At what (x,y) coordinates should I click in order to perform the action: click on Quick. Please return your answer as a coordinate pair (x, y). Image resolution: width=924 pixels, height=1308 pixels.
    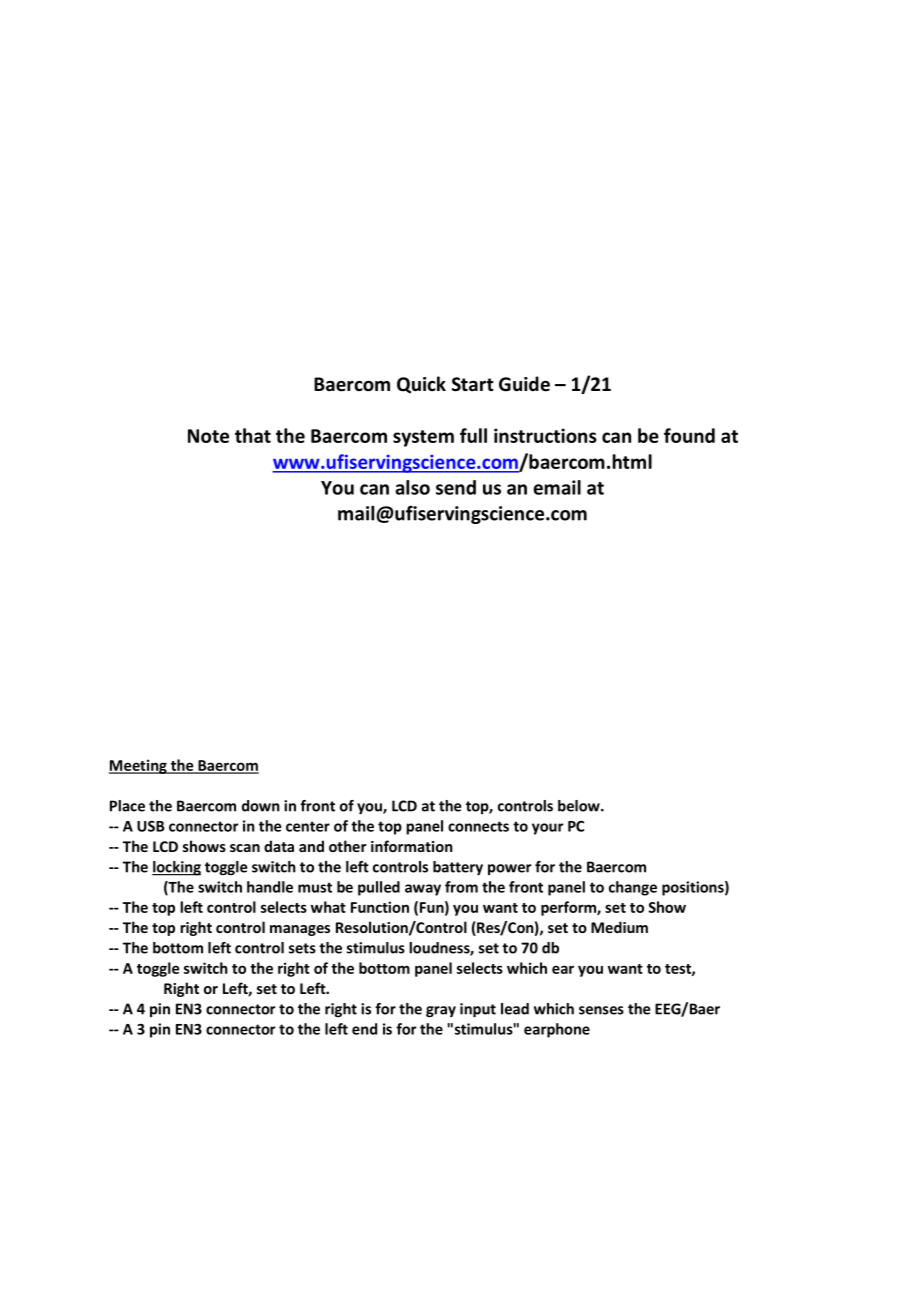
    Looking at the image, I should click on (421, 385).
